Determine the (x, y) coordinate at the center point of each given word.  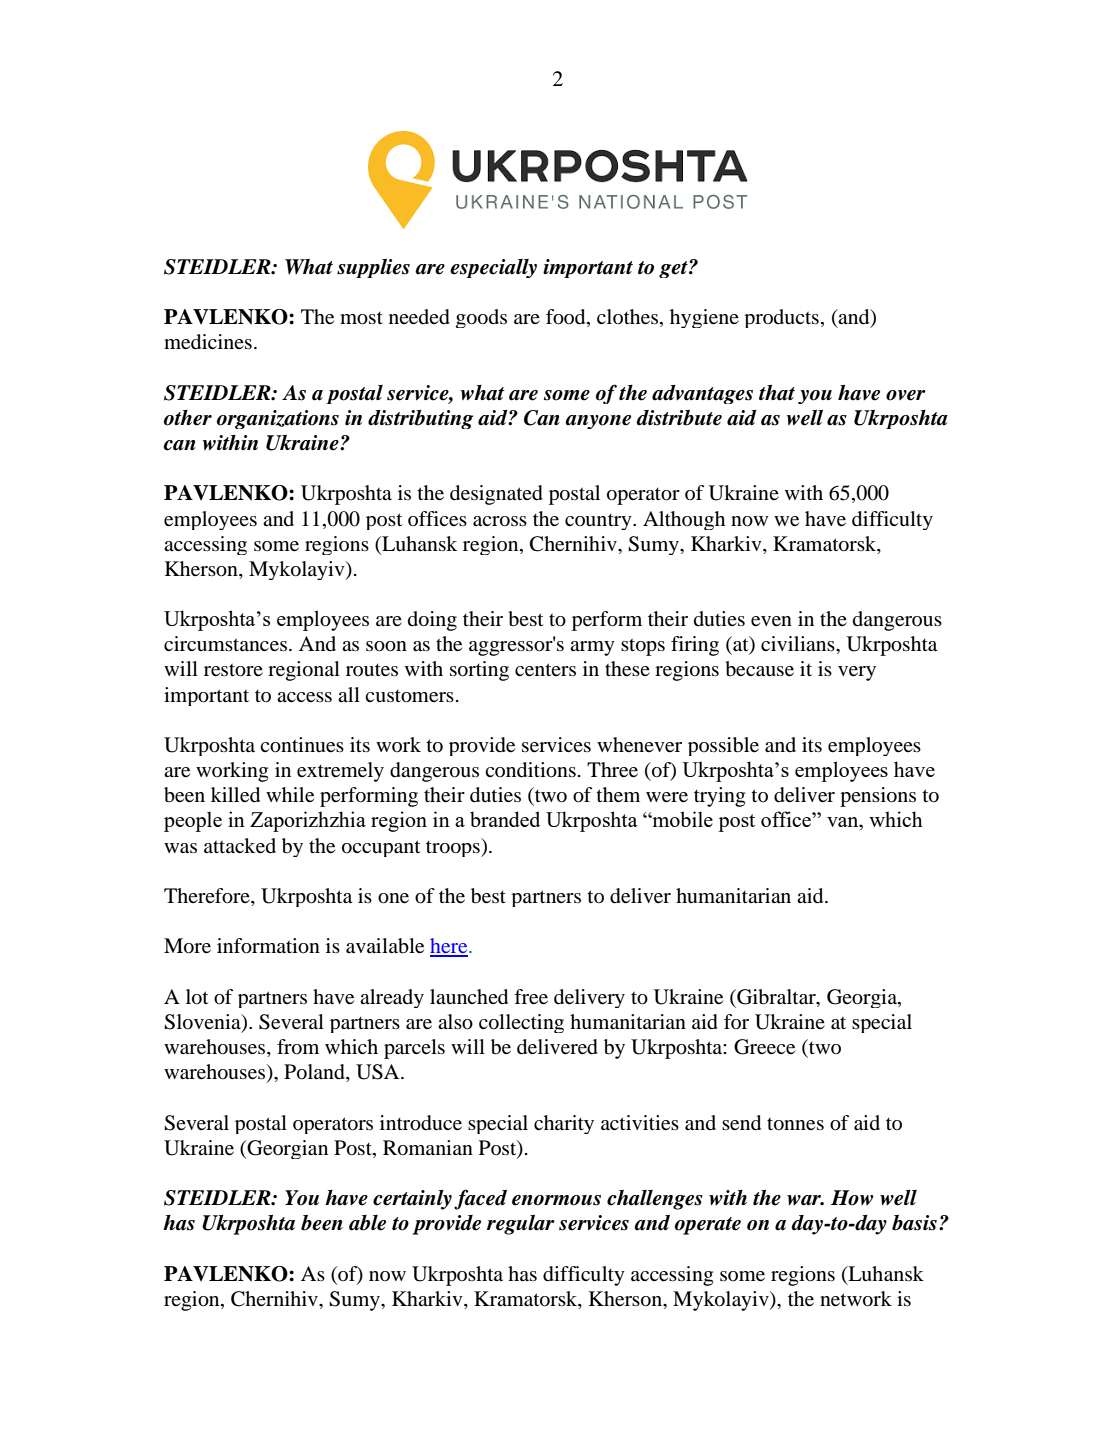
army (592, 648)
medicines (208, 342)
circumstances (227, 644)
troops (454, 847)
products (781, 318)
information (268, 946)
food (567, 318)
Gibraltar (776, 997)
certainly (412, 1200)
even (771, 621)
